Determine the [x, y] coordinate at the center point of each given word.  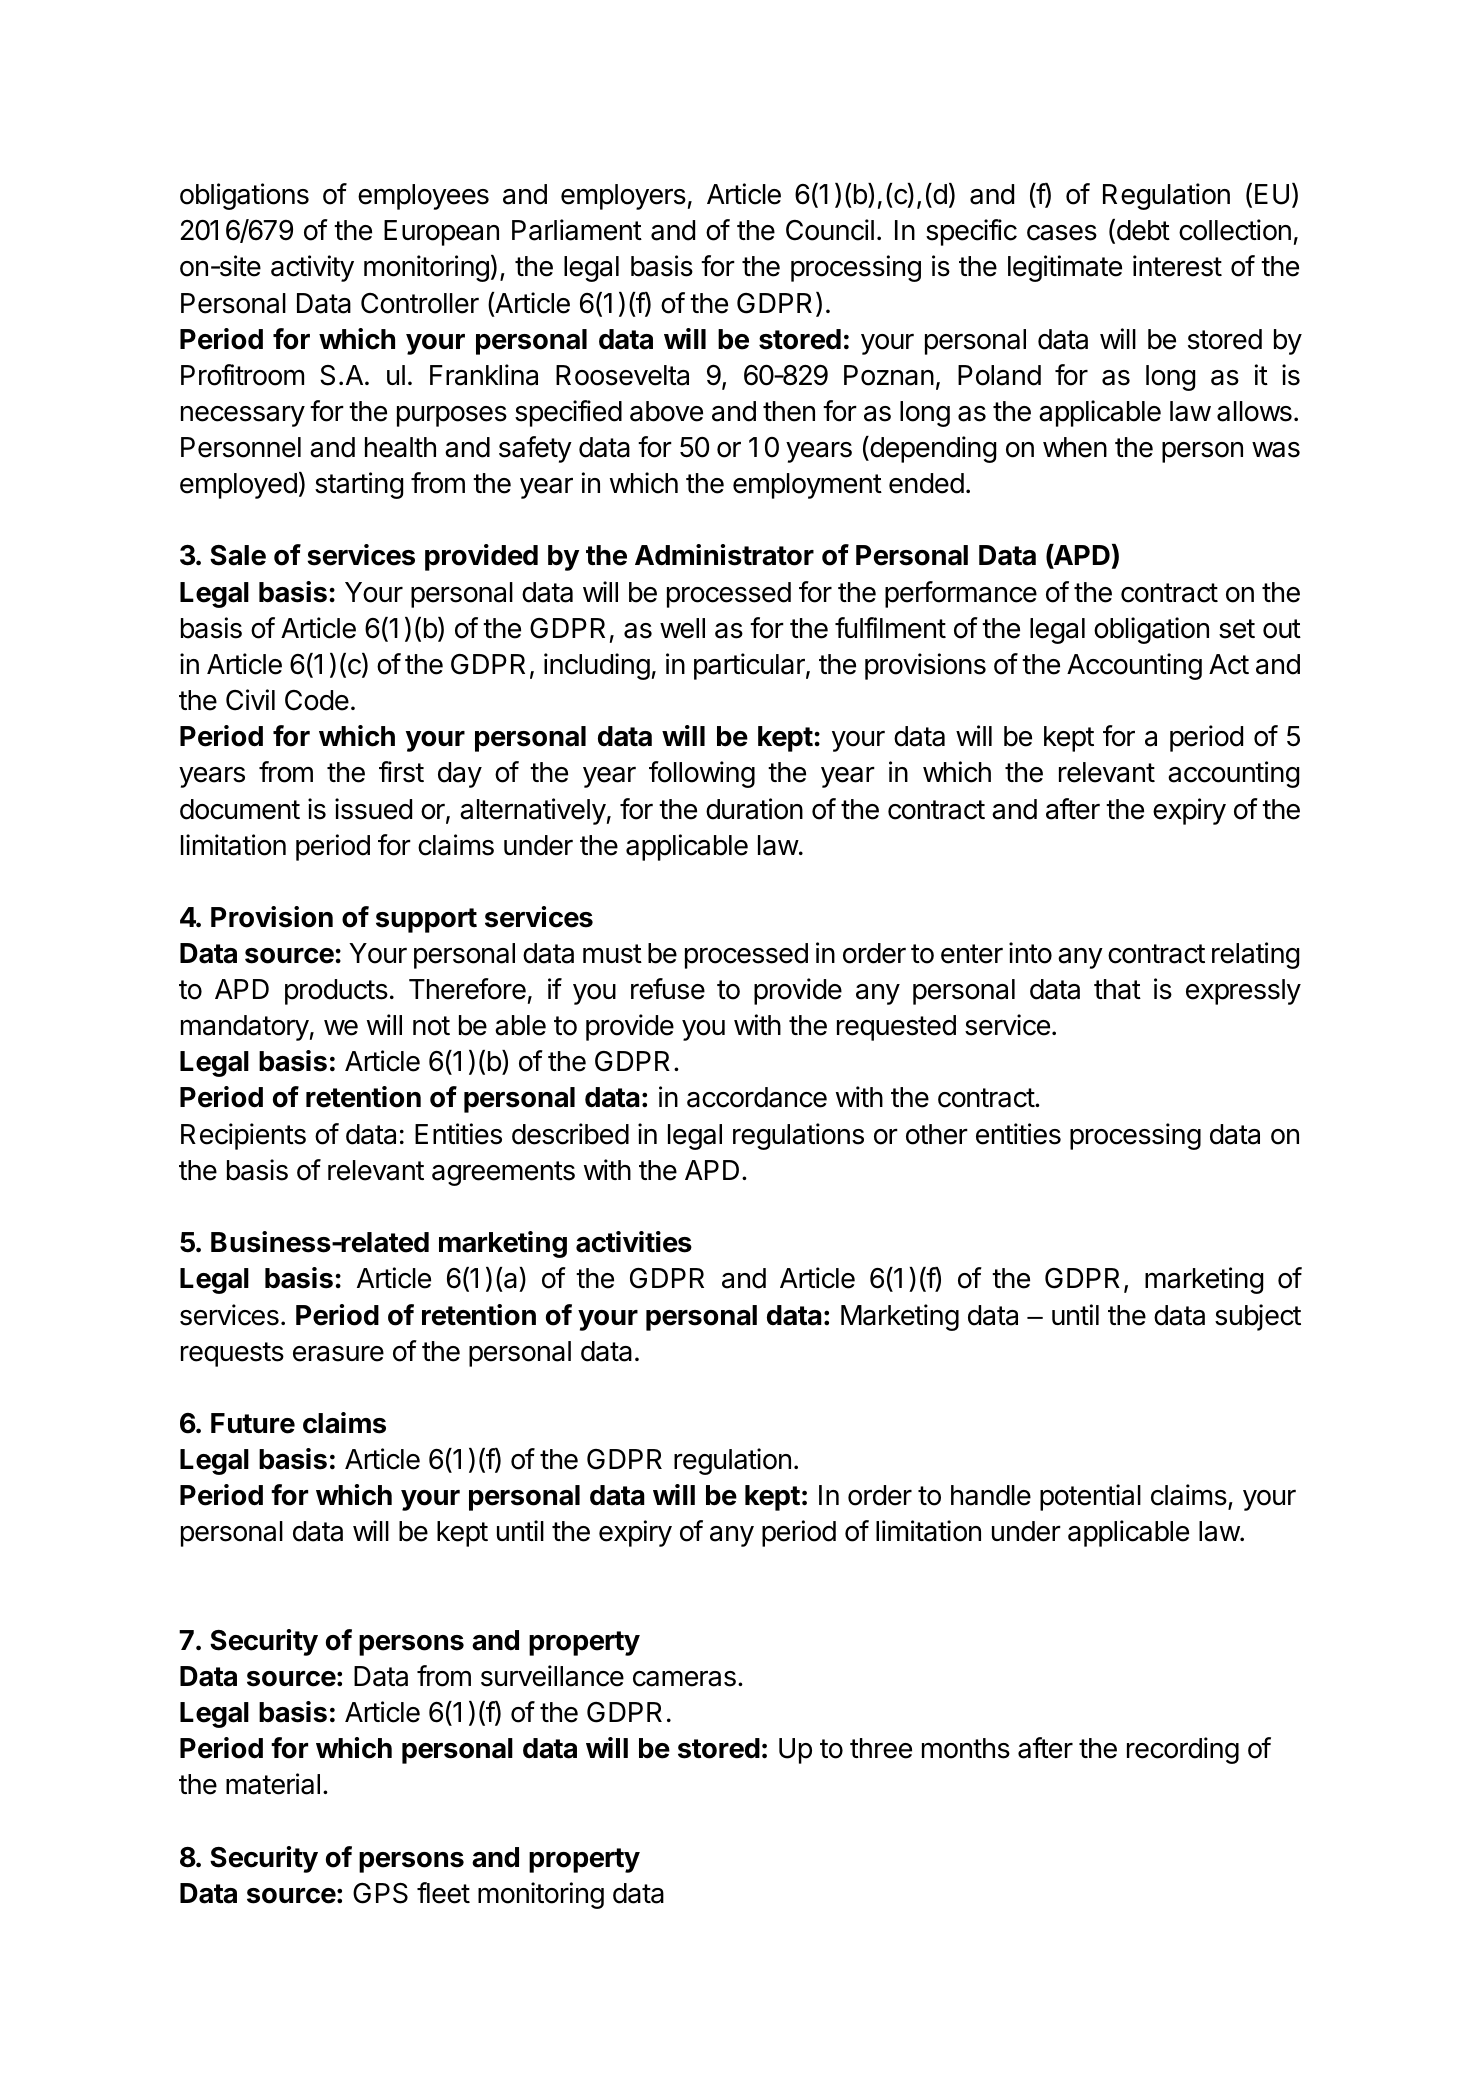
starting [359, 485]
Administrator [724, 555]
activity [312, 268]
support [426, 920]
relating [1255, 955]
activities [634, 1242]
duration [754, 809]
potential [1090, 1497]
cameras [684, 1678]
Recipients [243, 1136]
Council [830, 230]
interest [1177, 266]
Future [253, 1423]
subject [1258, 1317]
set [1237, 629]
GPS [380, 1893]
